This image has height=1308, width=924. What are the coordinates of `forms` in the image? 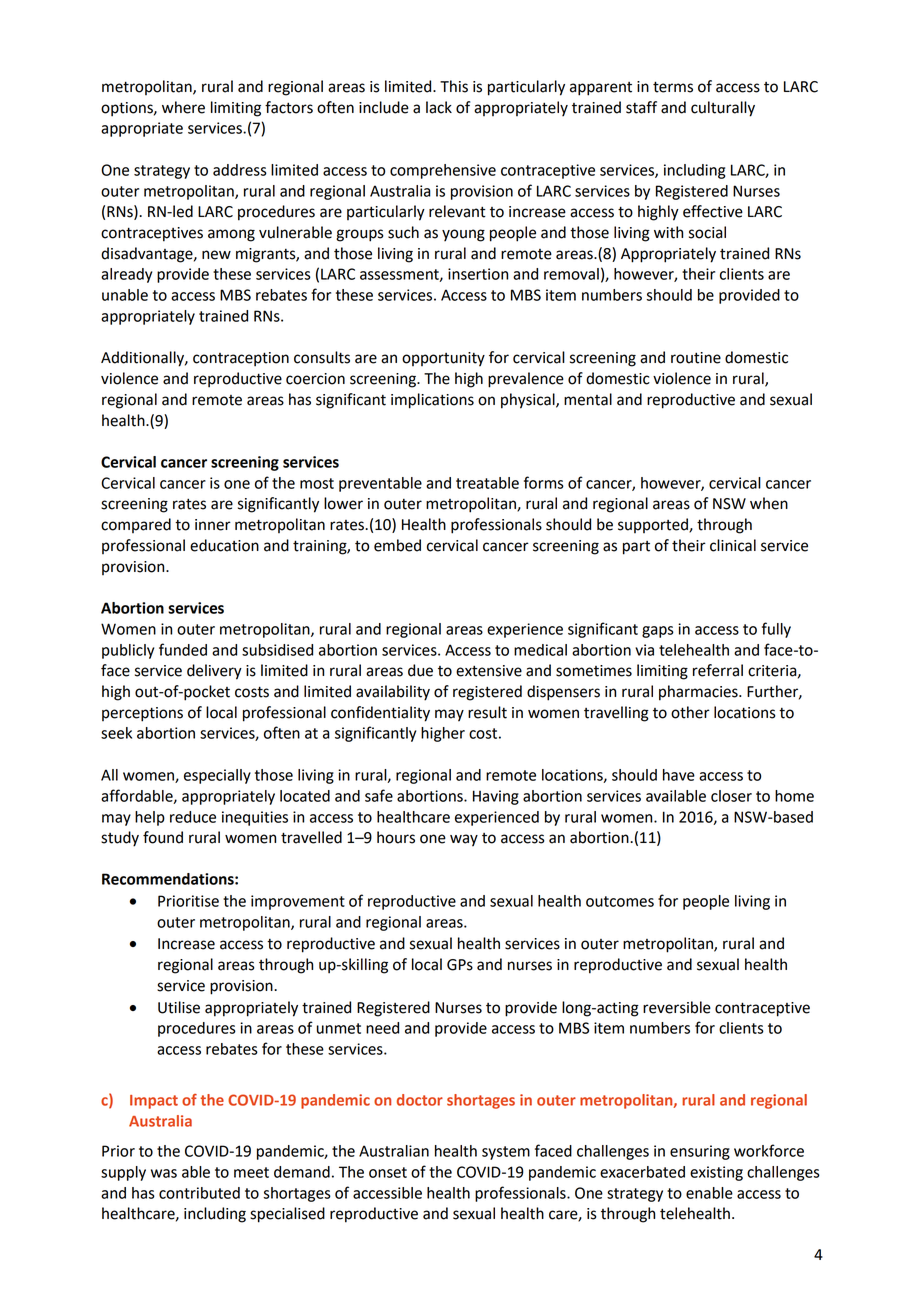 It's located at (544, 482).
